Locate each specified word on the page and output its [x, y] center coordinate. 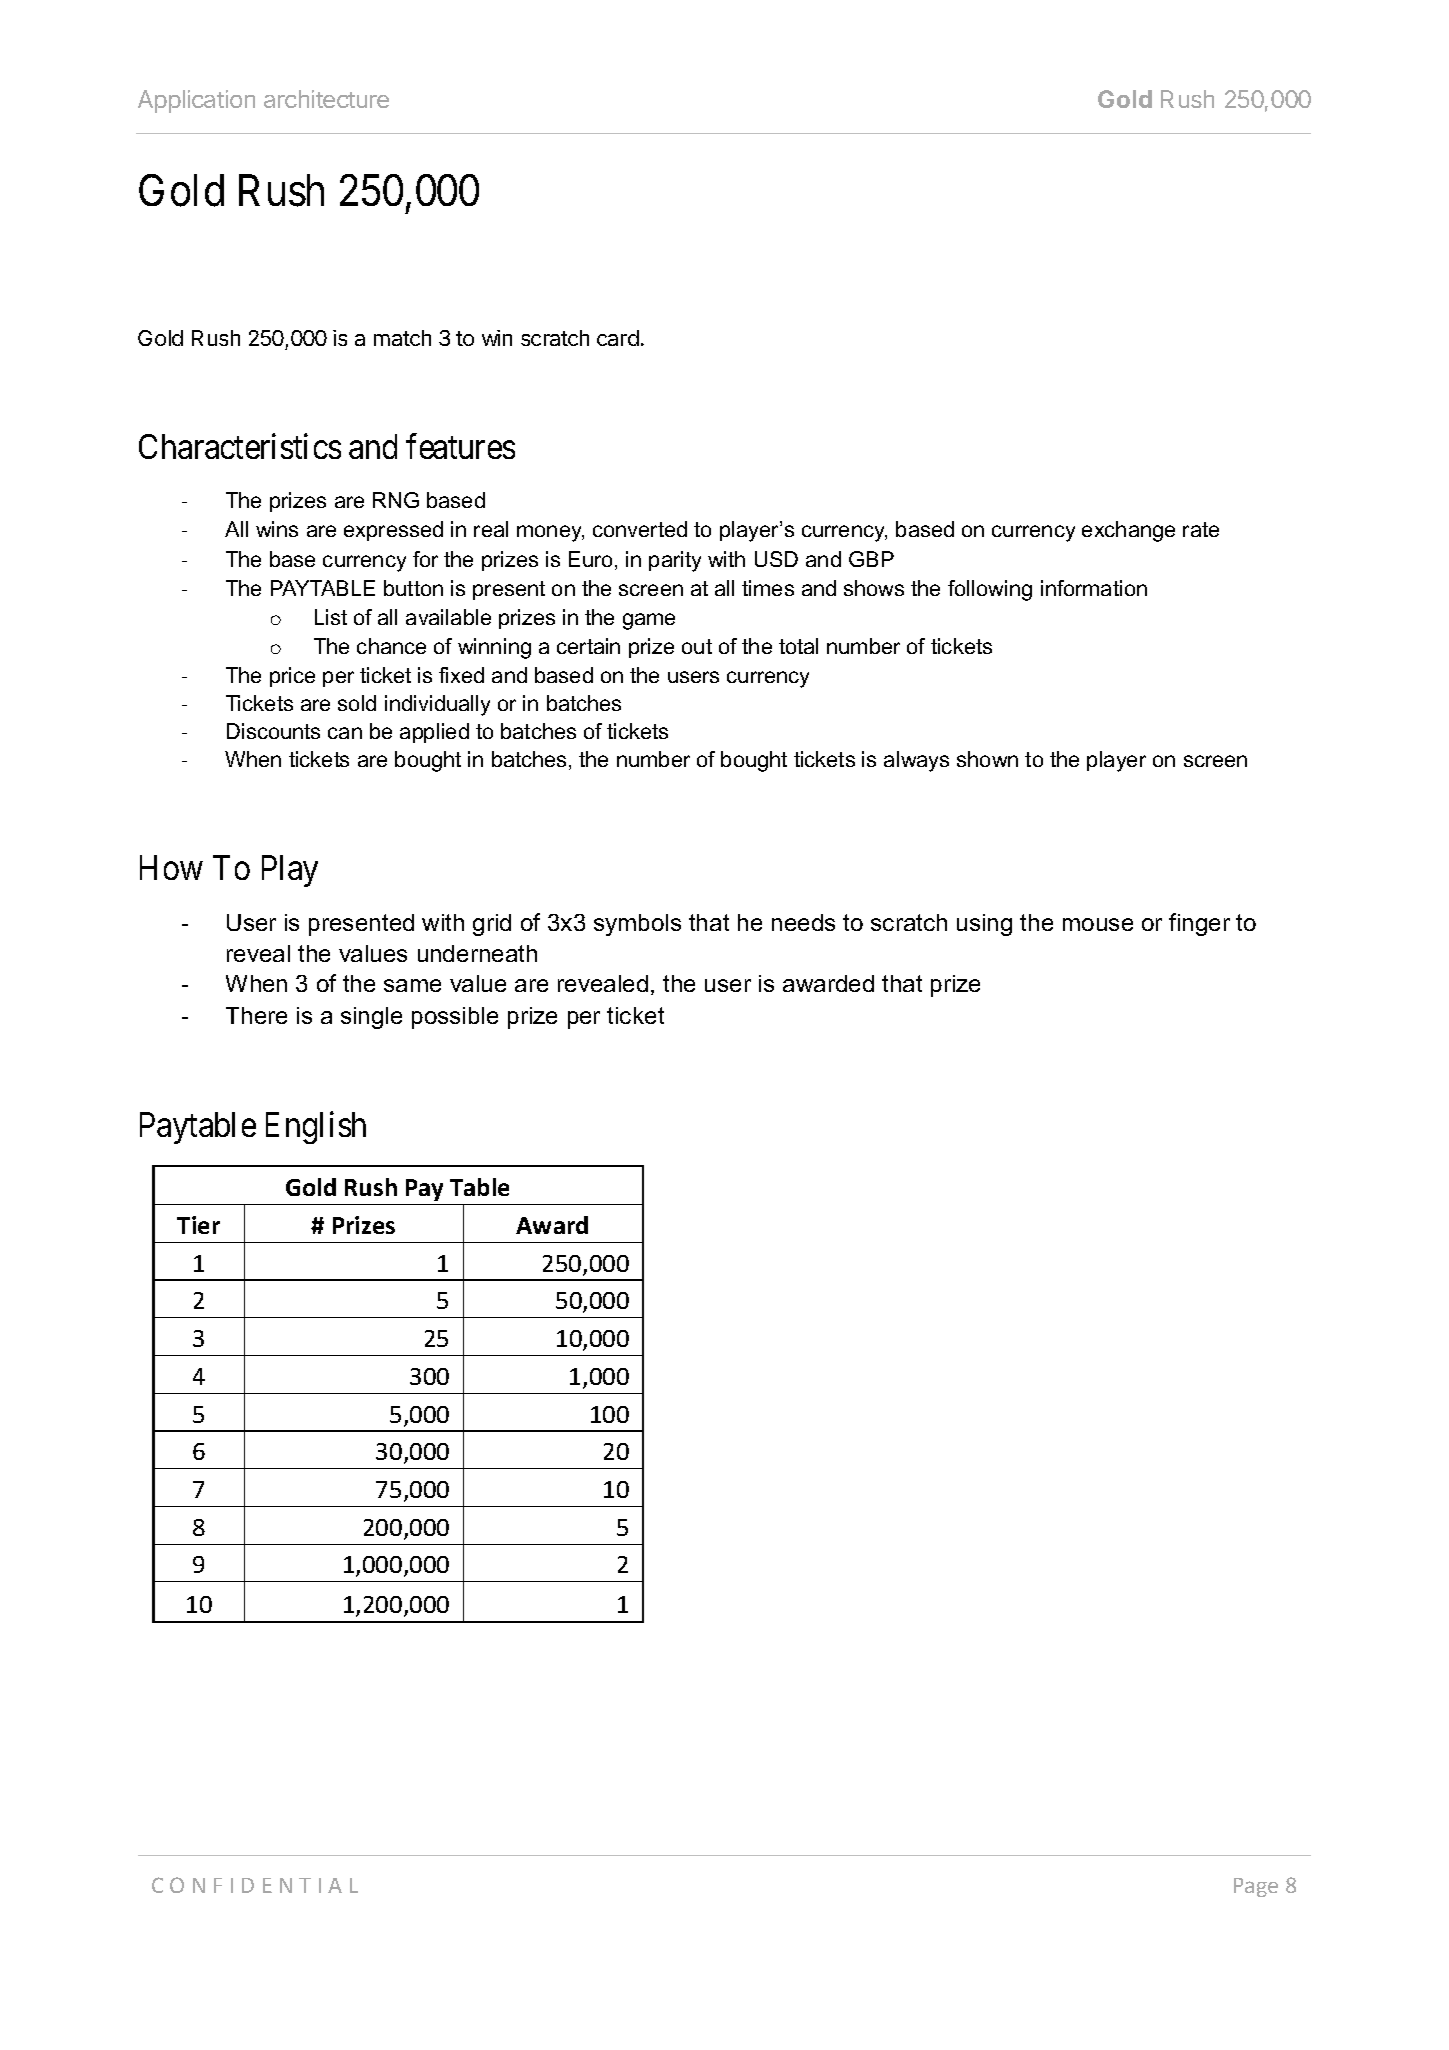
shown [987, 759]
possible [455, 1018]
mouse [1098, 924]
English [316, 1128]
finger [1199, 924]
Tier [198, 1225]
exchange [1128, 531]
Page [1256, 1887]
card [618, 338]
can [345, 733]
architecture [326, 99]
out [697, 646]
